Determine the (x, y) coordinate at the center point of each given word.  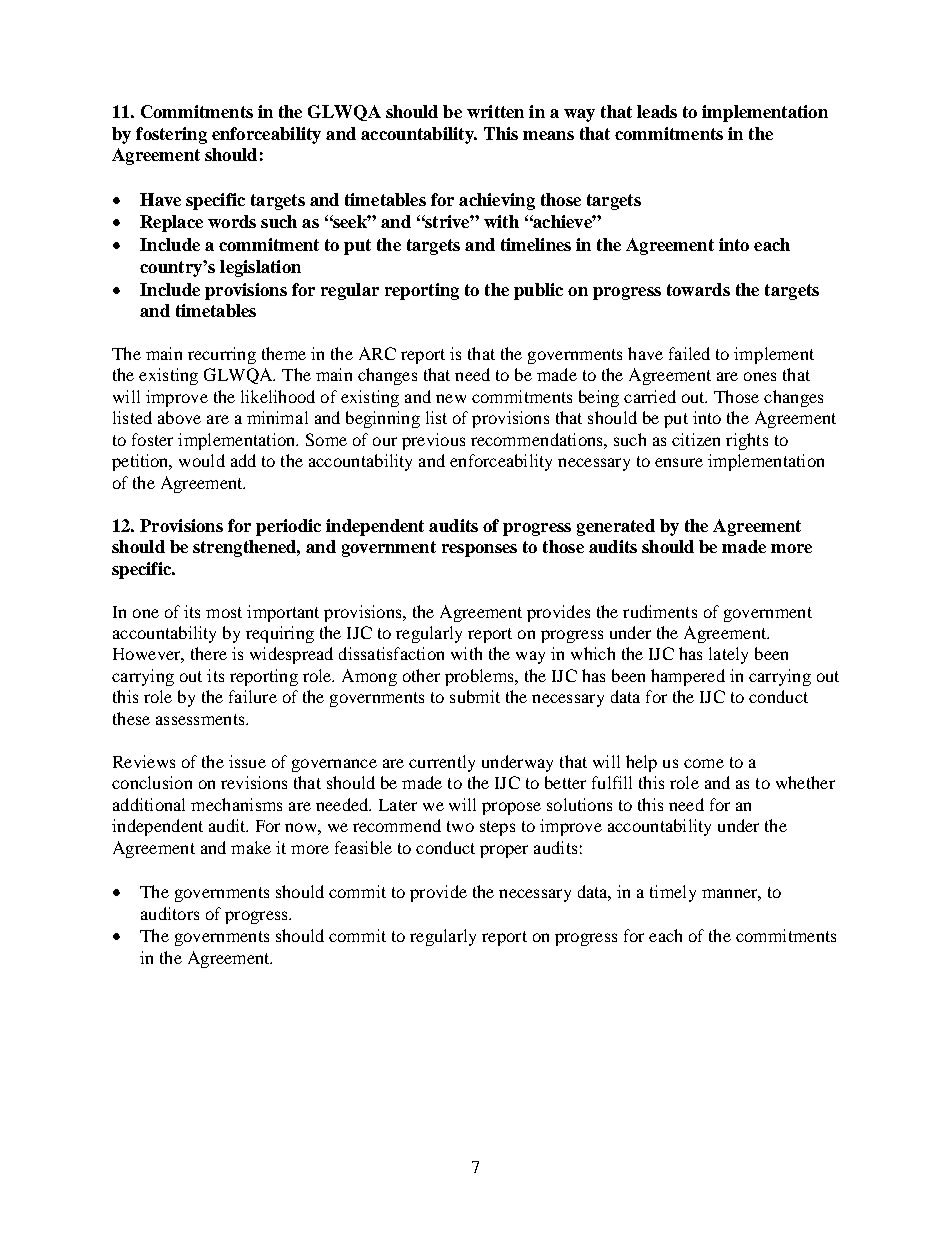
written (495, 111)
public (538, 291)
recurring (222, 355)
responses (479, 550)
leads (657, 111)
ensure (679, 462)
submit (475, 696)
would (202, 460)
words (232, 221)
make (251, 847)
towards (698, 289)
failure (253, 696)
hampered (688, 677)
